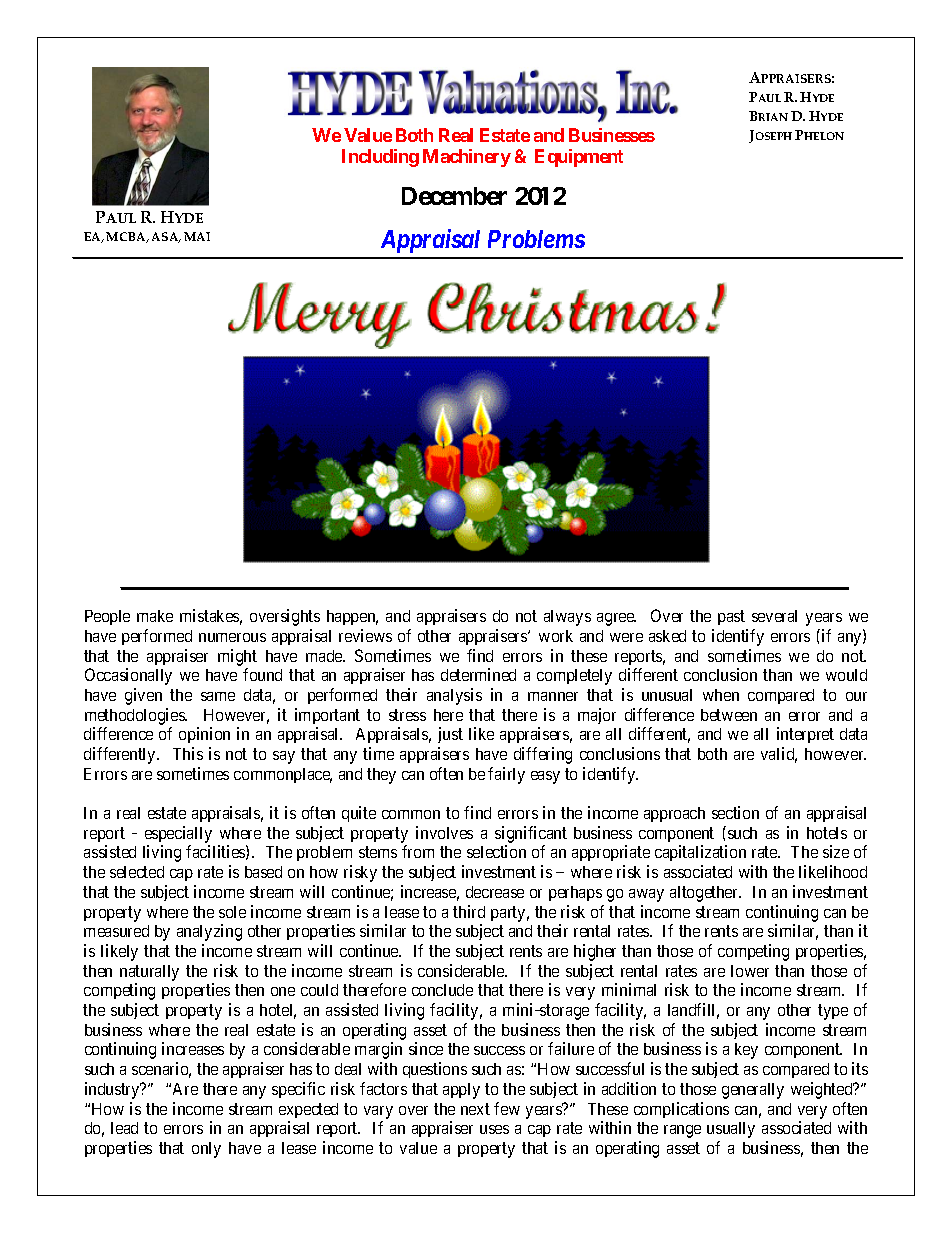 This page has height=1233, width=952. What do you see at coordinates (494, 1129) in the page?
I see `uses` at bounding box center [494, 1129].
